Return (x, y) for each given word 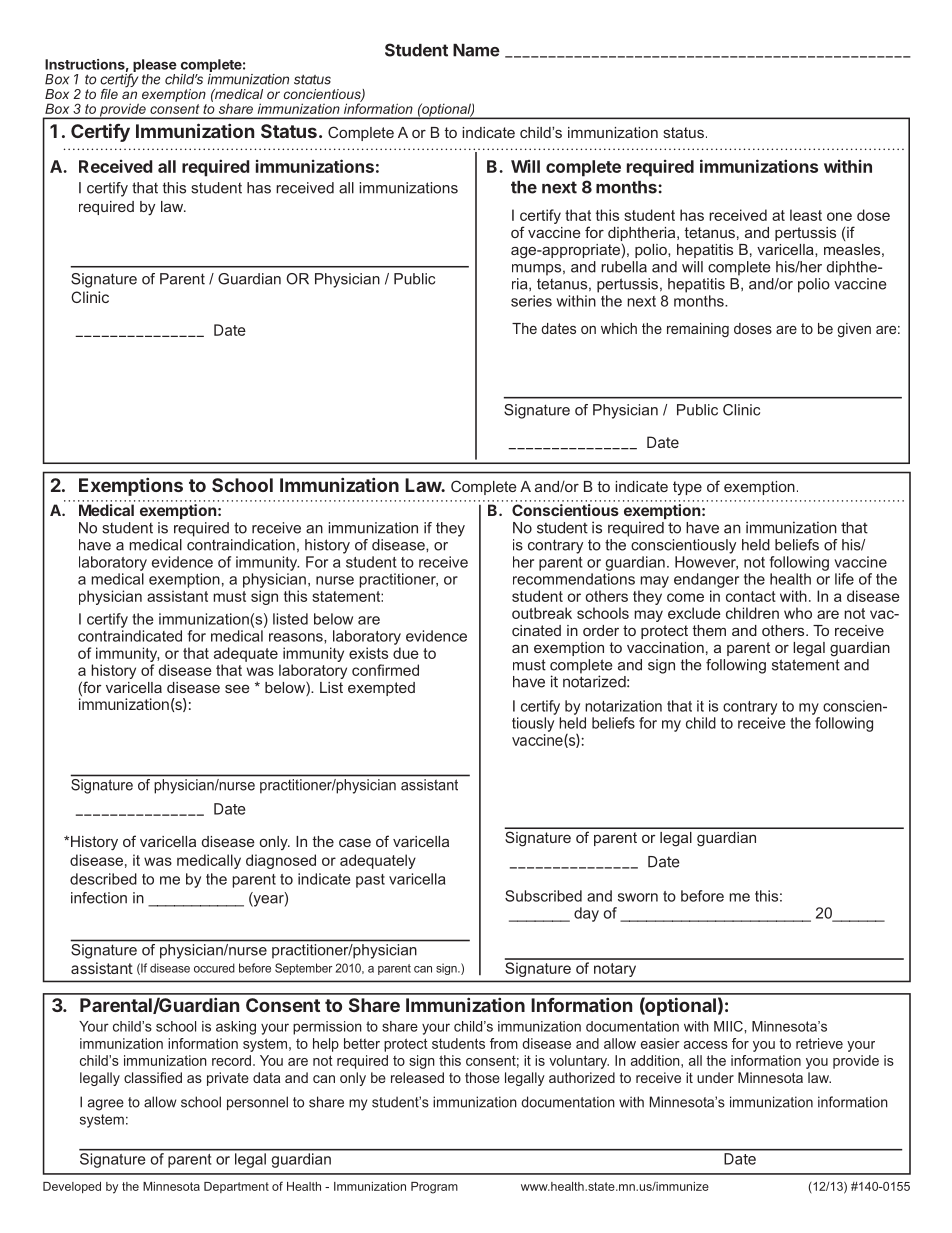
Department (236, 1187)
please (154, 67)
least (806, 215)
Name (476, 50)
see (237, 688)
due (406, 653)
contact (751, 596)
